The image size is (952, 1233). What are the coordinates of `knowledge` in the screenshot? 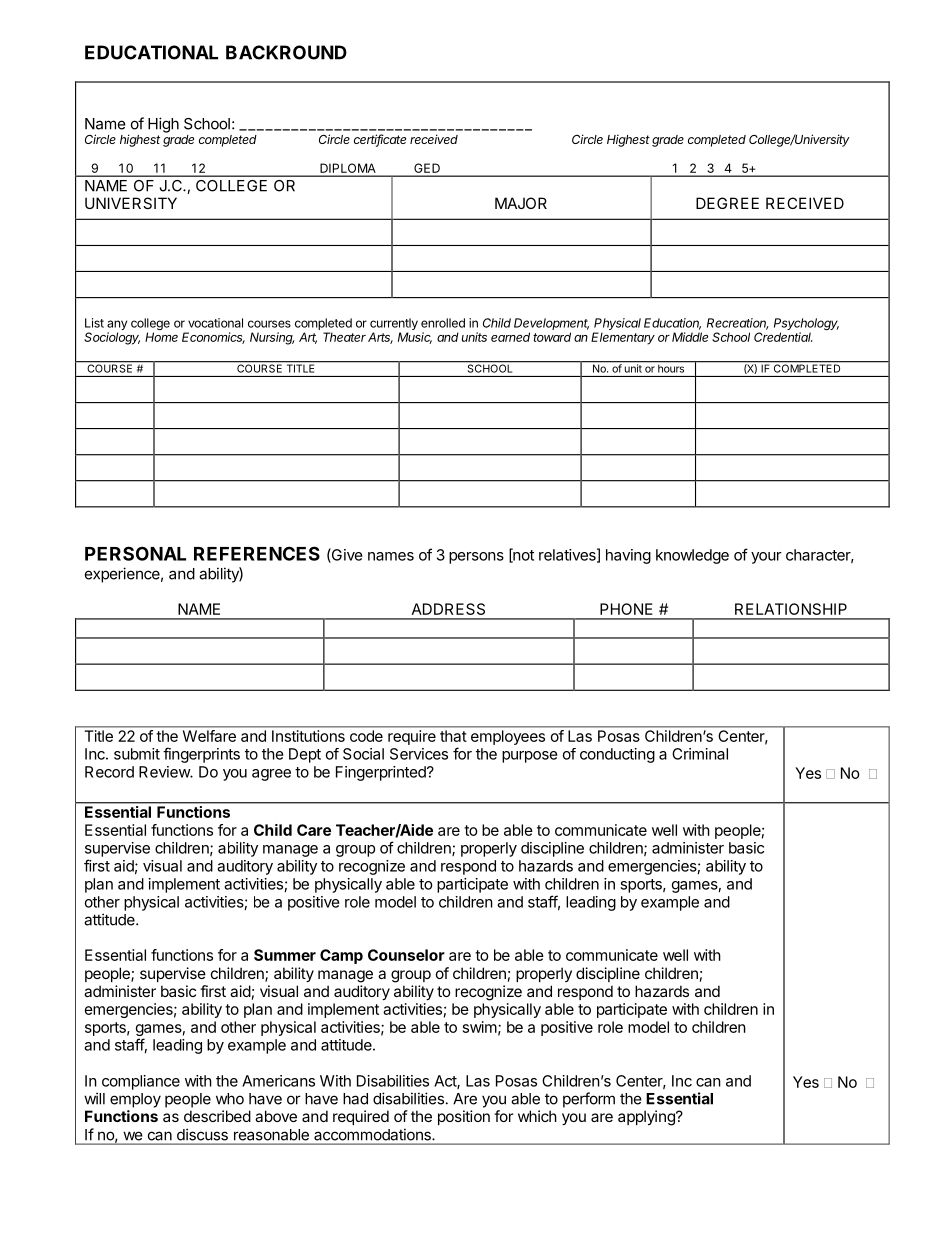 It's located at (692, 556).
